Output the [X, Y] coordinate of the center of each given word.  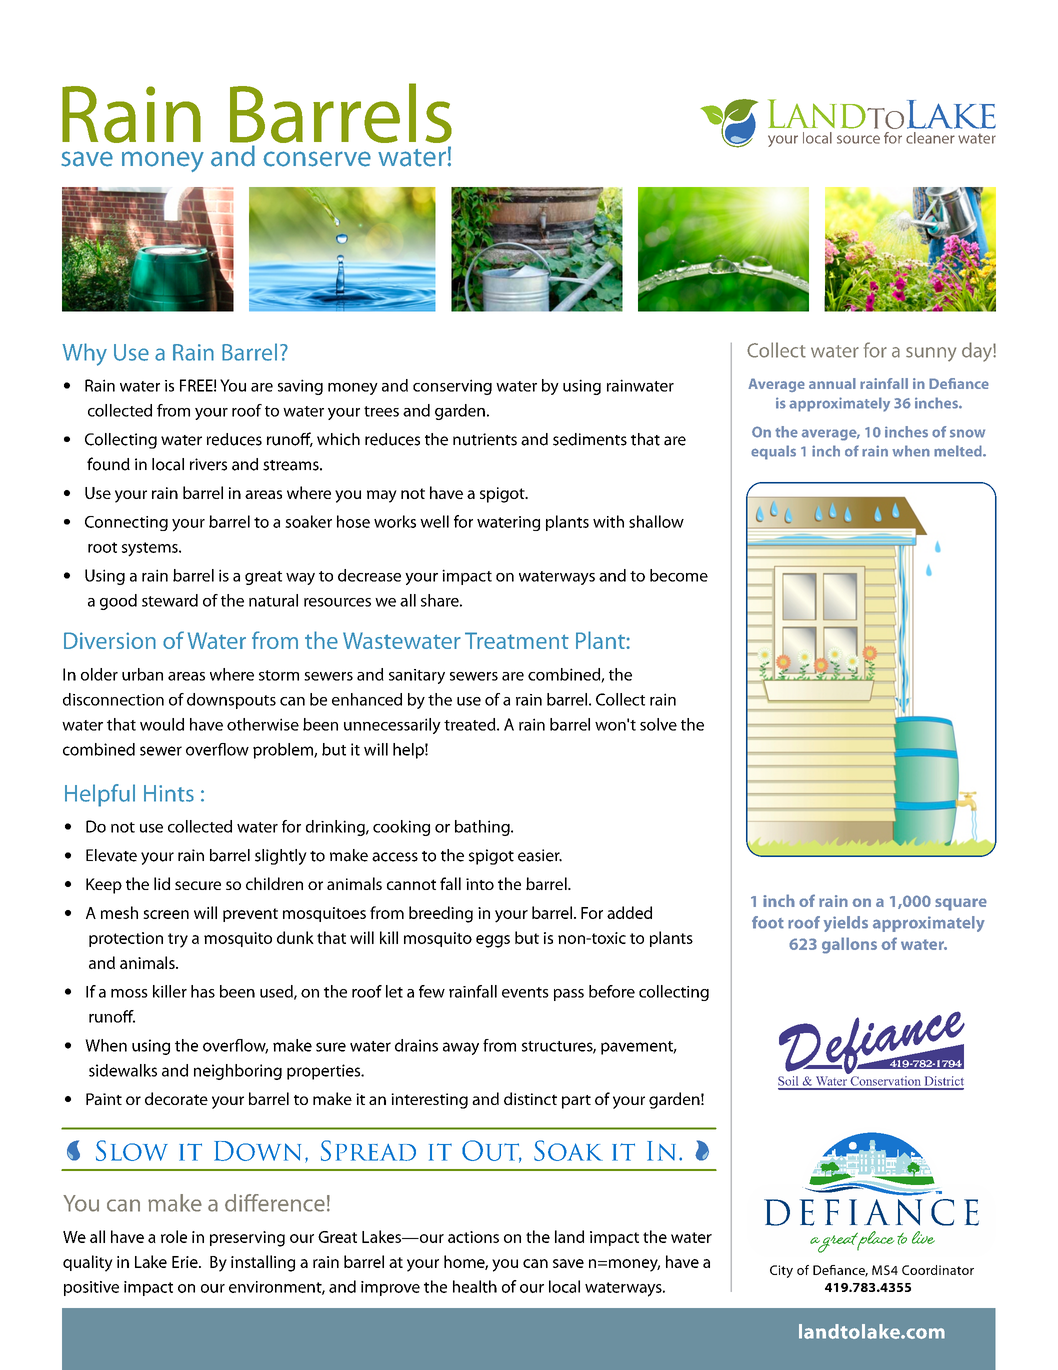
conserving [452, 387]
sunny [931, 354]
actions [473, 1237]
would [162, 724]
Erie [186, 1262]
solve [658, 724]
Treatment [517, 640]
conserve [317, 159]
